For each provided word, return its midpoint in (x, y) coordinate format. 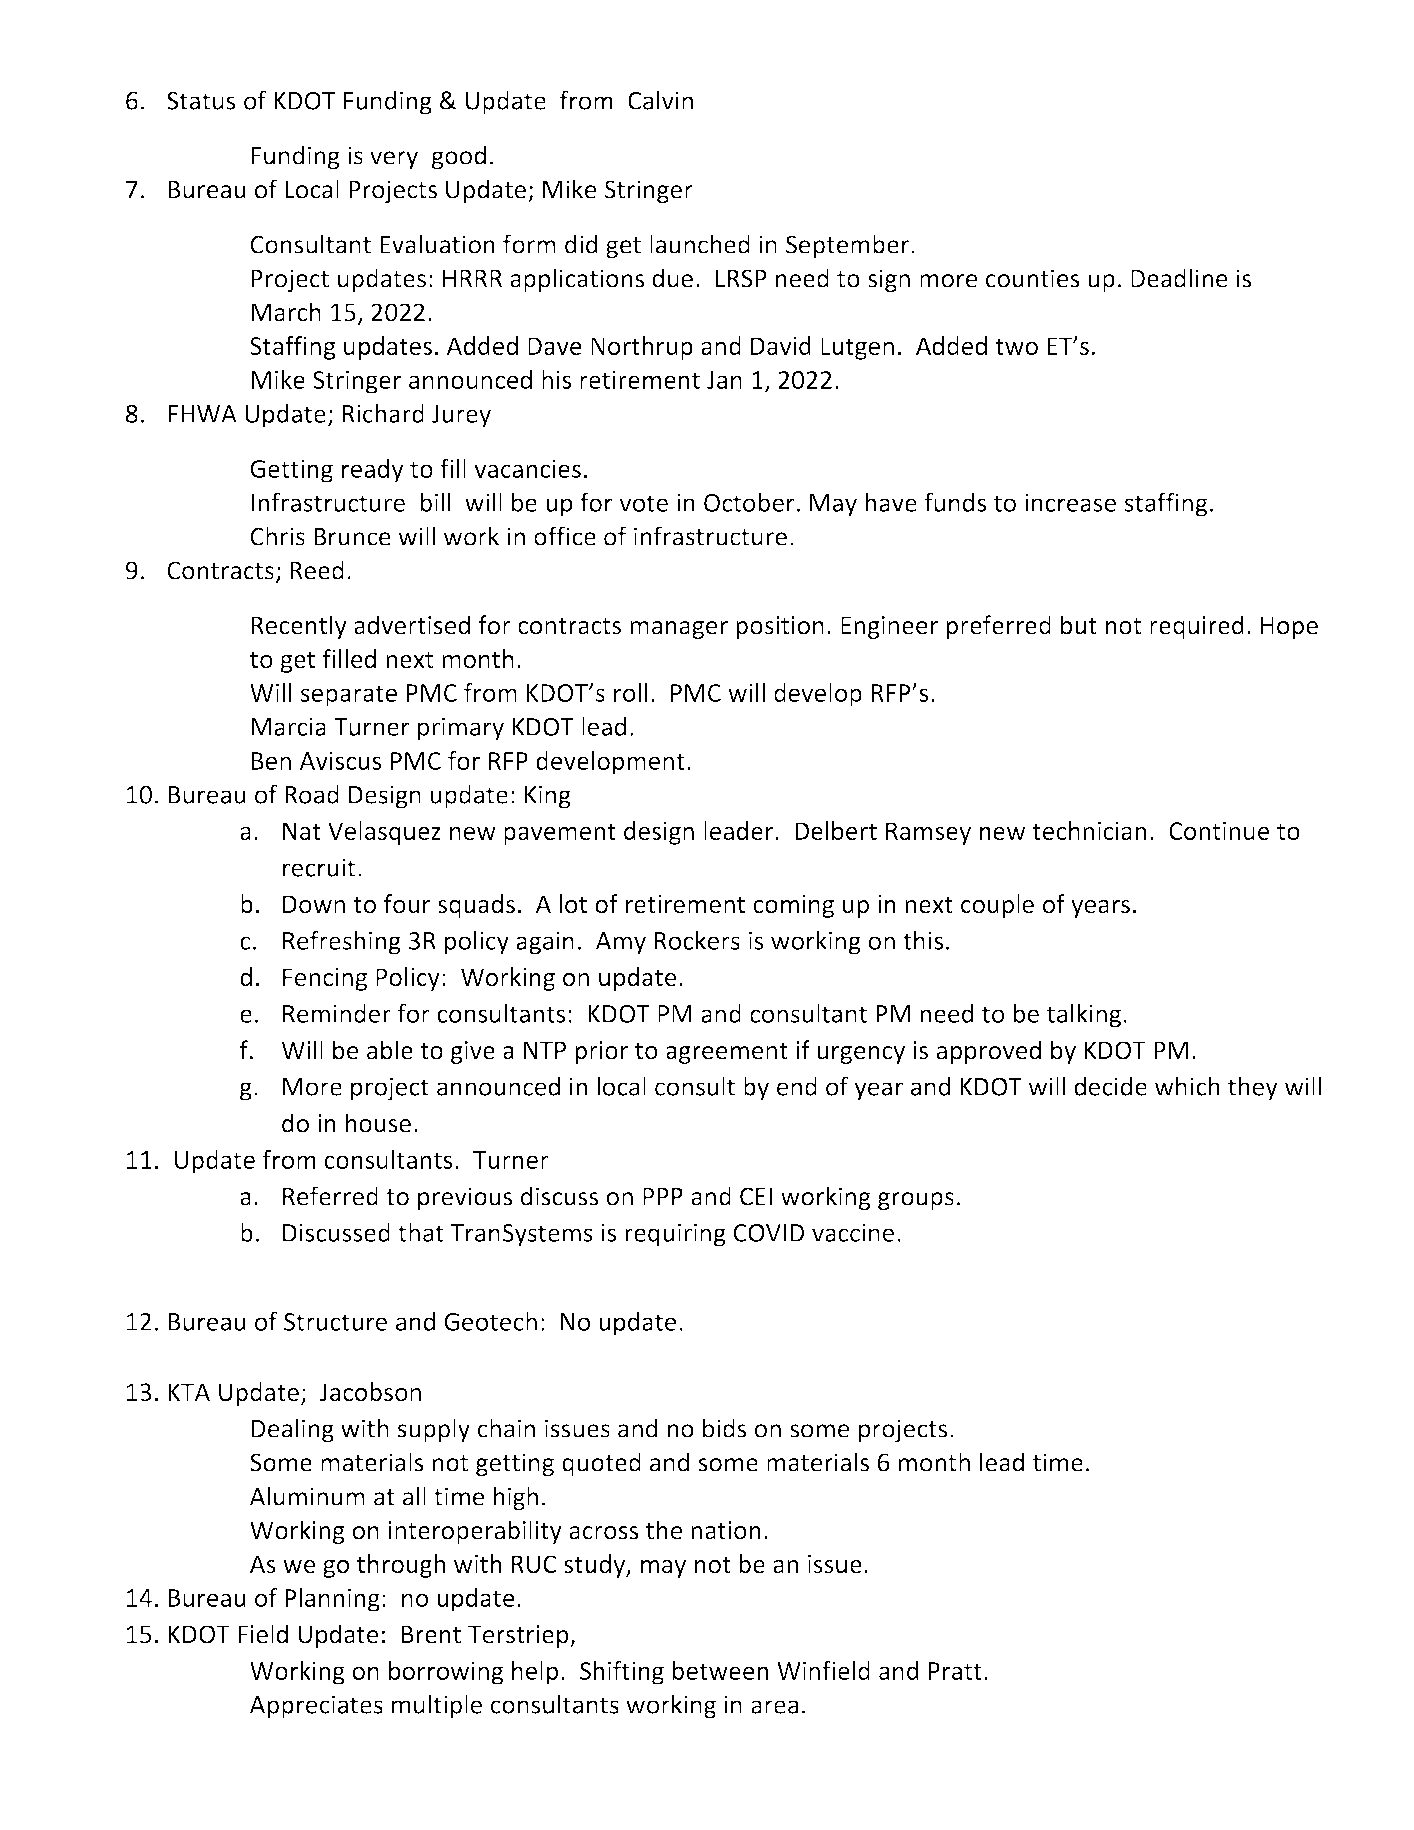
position (780, 627)
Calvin (660, 100)
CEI (756, 1196)
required (1197, 627)
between (720, 1670)
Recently (299, 627)
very (394, 160)
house (378, 1123)
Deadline (1179, 278)
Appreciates (316, 1707)
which (1187, 1086)
